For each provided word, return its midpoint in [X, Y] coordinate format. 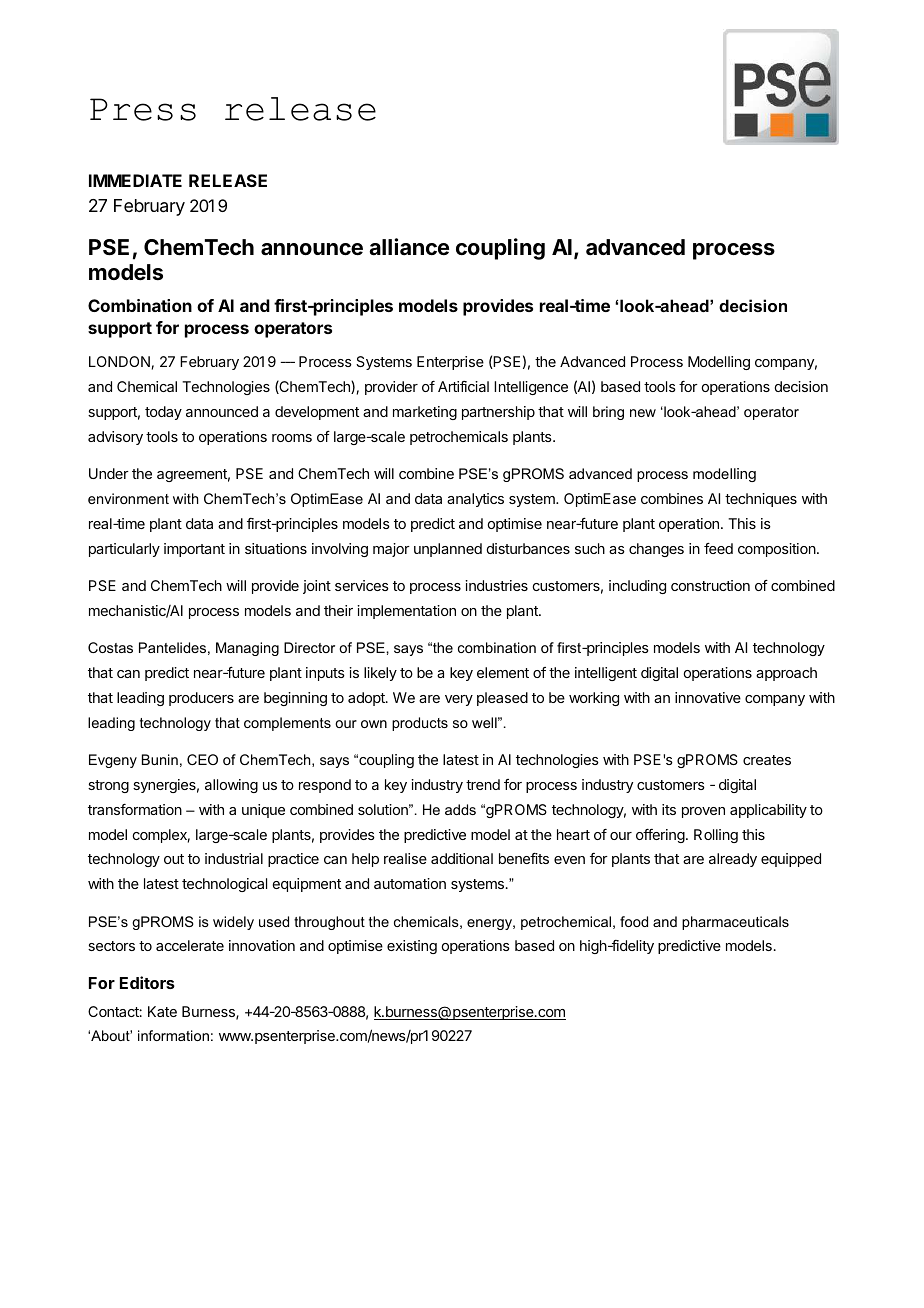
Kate [162, 1011]
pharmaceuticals [735, 923]
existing [412, 947]
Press [143, 109]
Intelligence [531, 388]
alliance [409, 247]
